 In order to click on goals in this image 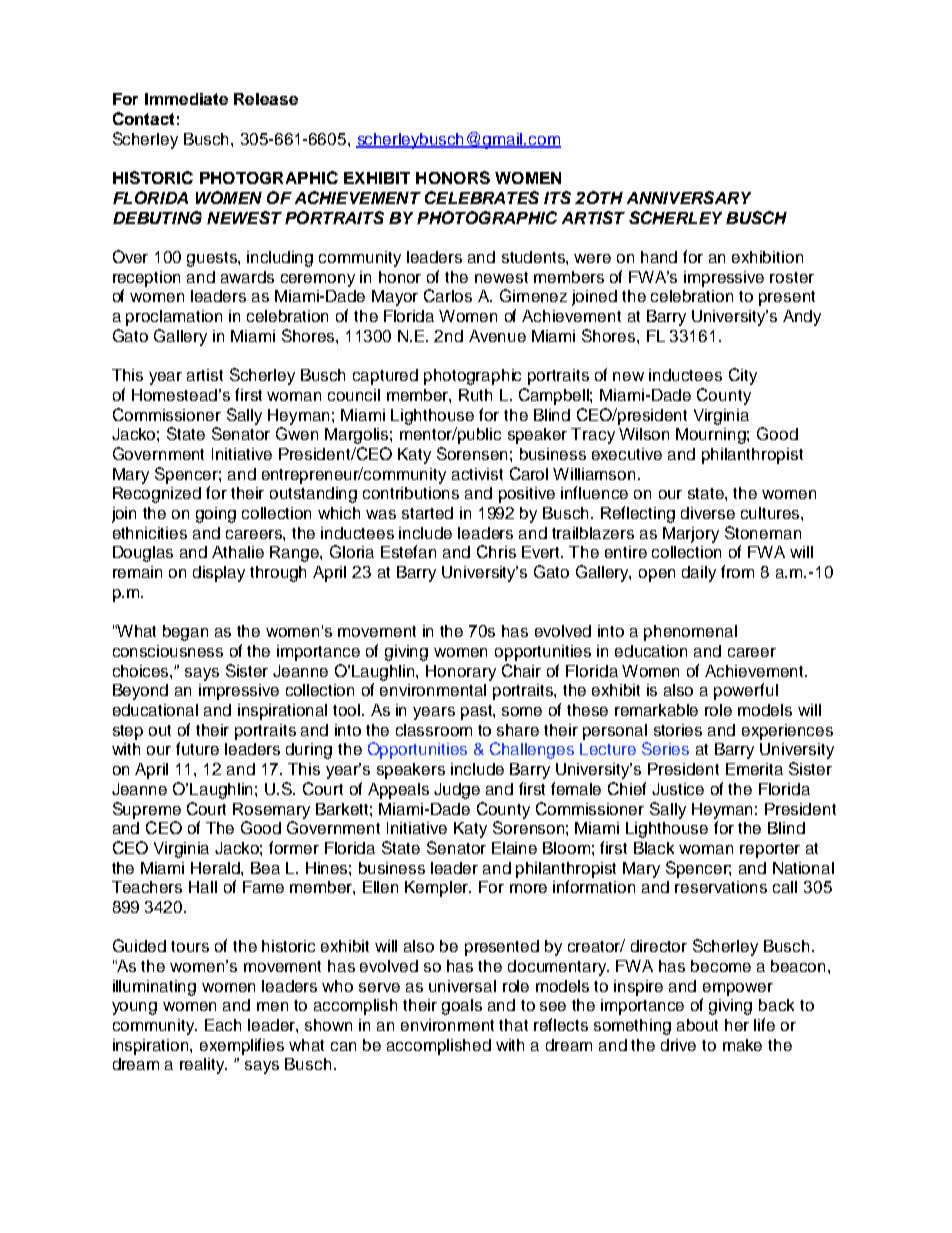, I will do `click(462, 1007)`.
